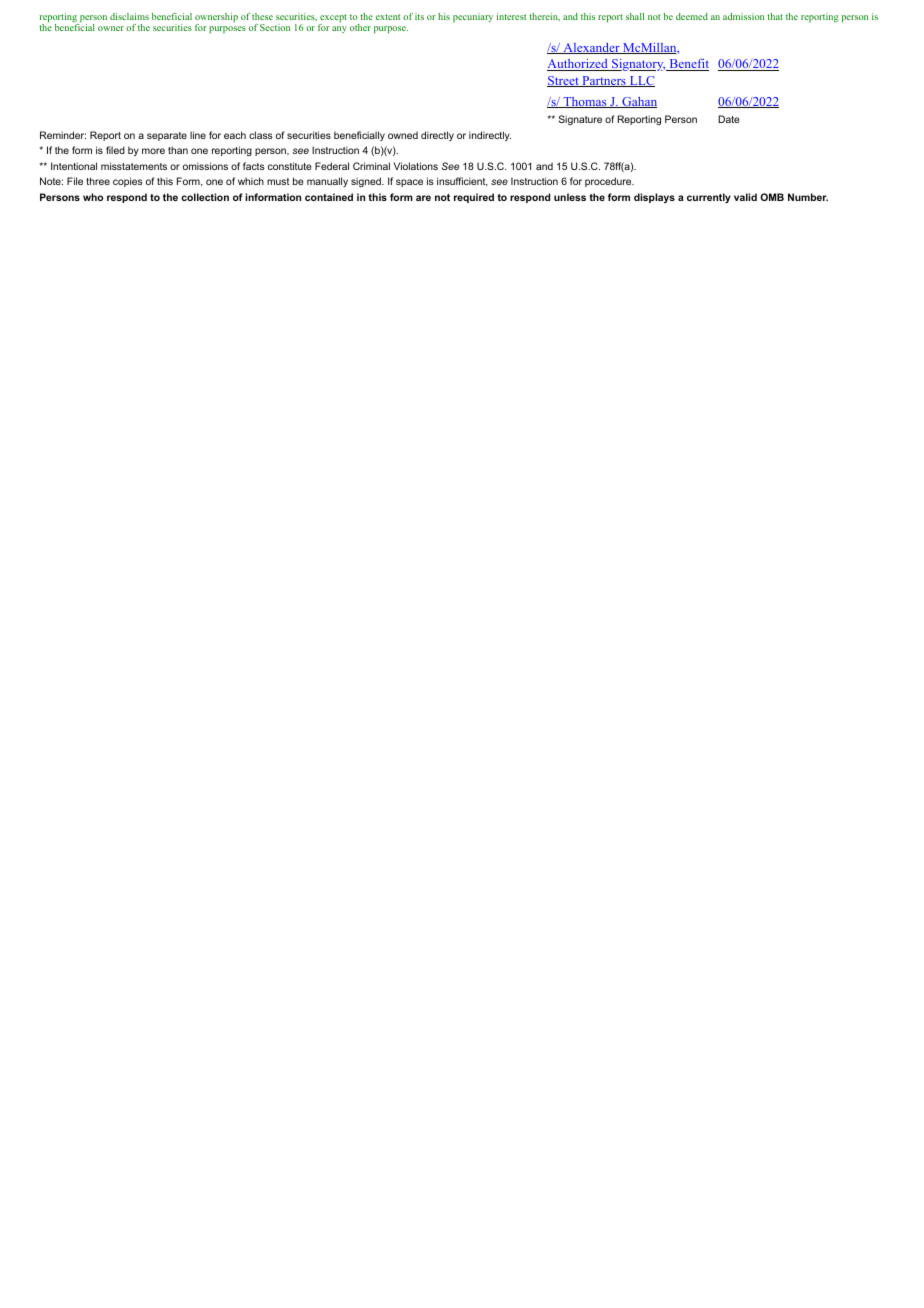  I want to click on LLC, so click(641, 81).
